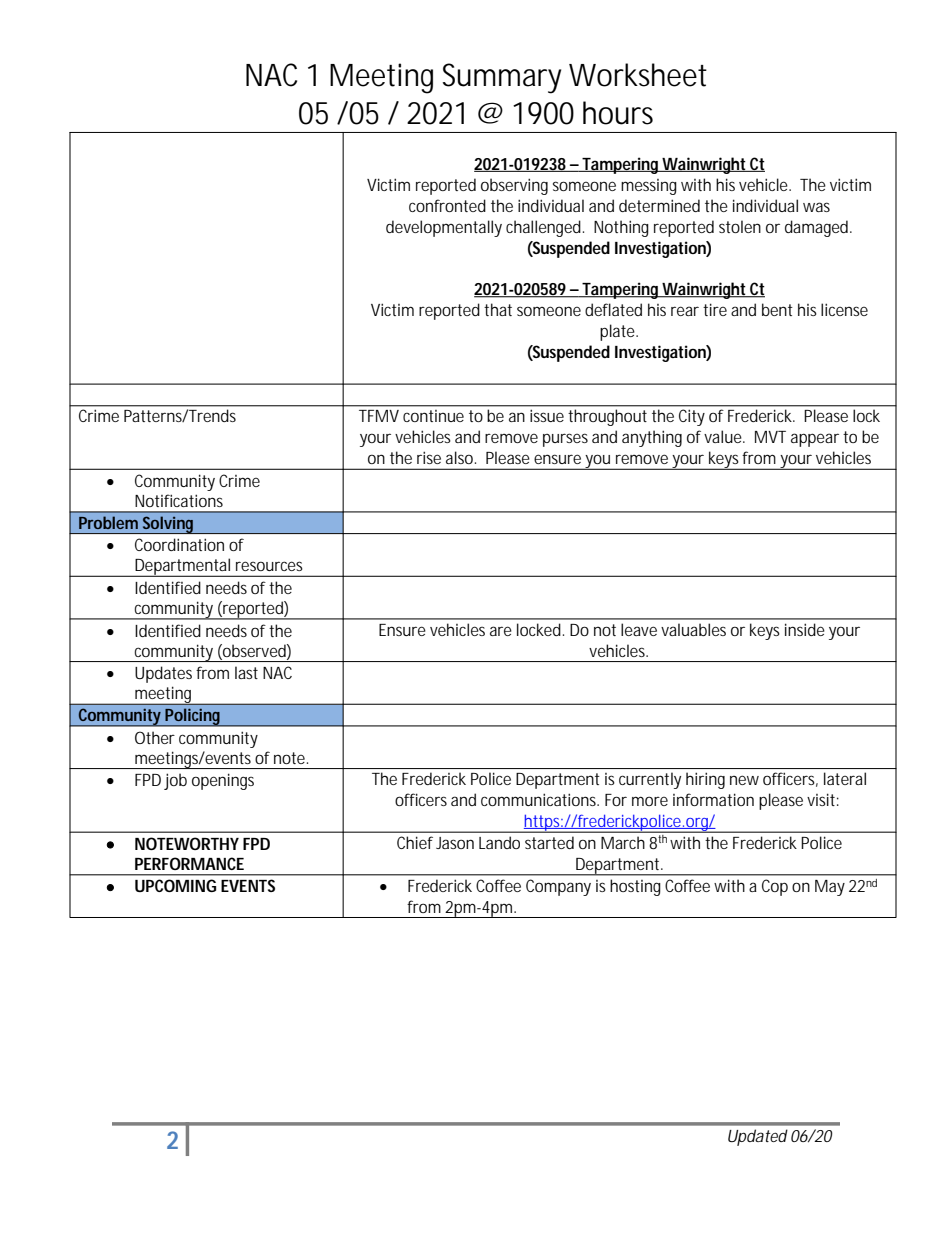 The image size is (952, 1233). Describe the element at coordinates (638, 75) in the image. I see `Worksheet` at that location.
